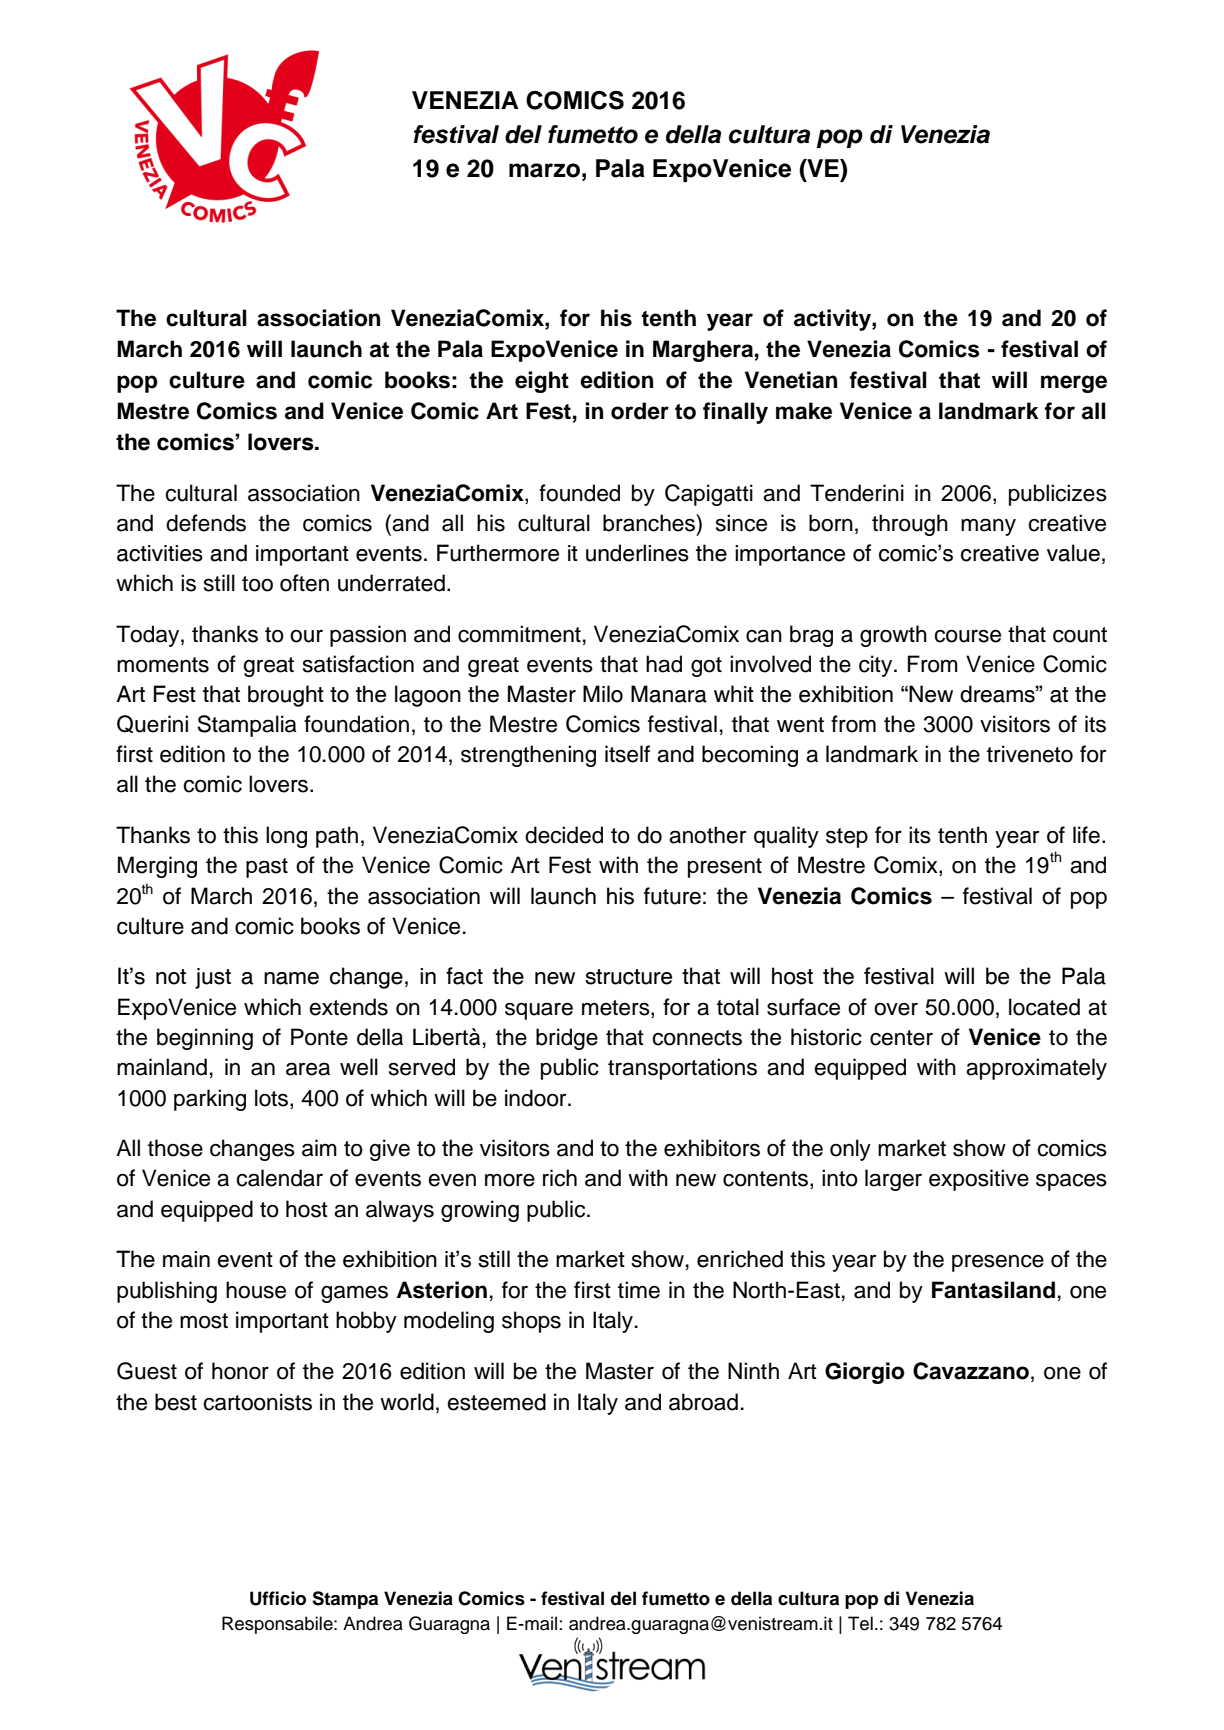 Image resolution: width=1224 pixels, height=1730 pixels. What do you see at coordinates (1074, 384) in the screenshot?
I see `merge` at bounding box center [1074, 384].
